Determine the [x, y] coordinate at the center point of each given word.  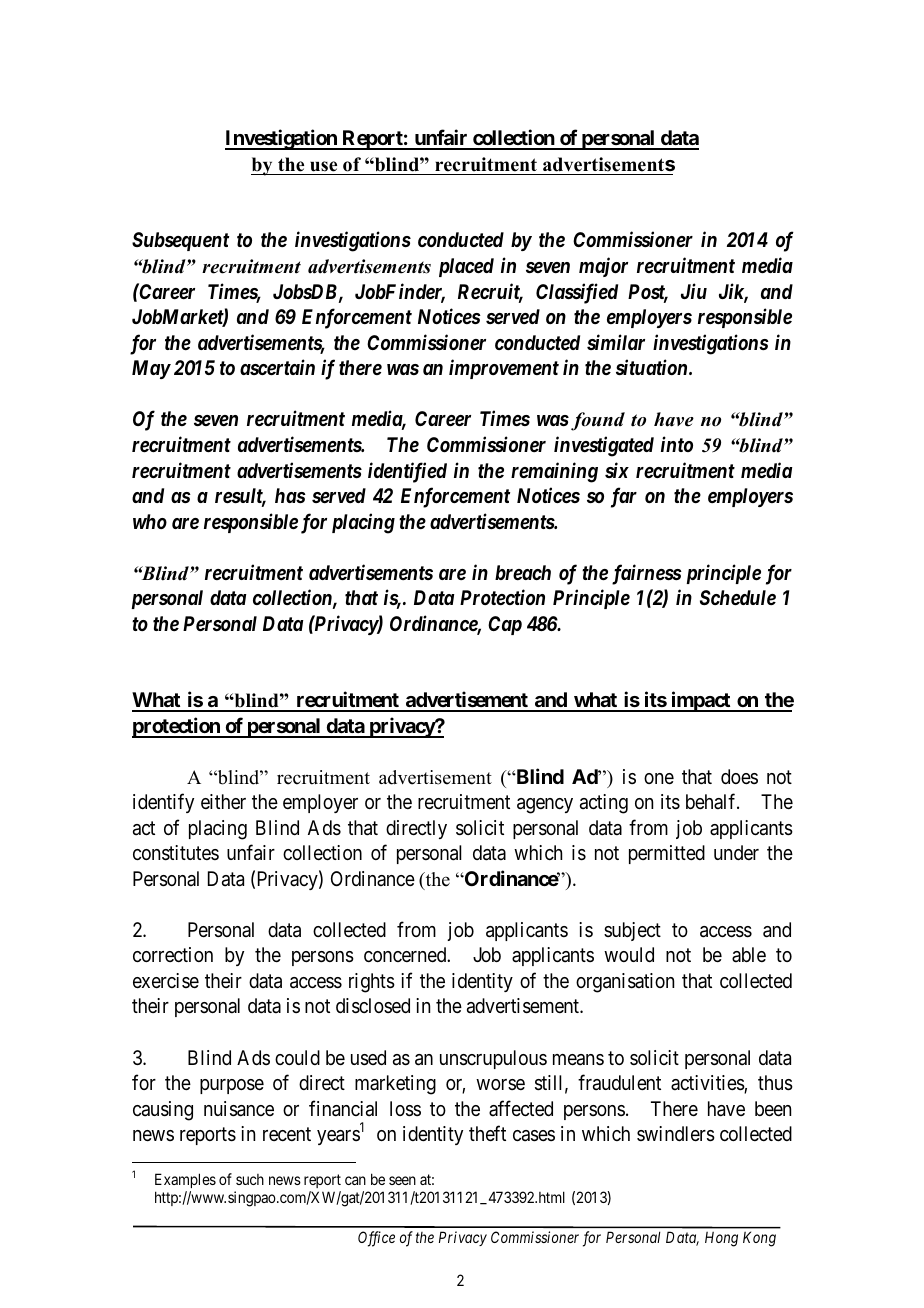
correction [173, 954]
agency [545, 806]
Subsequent [180, 241]
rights [372, 983]
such [250, 1179]
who [150, 521]
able [749, 954]
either [223, 801]
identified [407, 472]
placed [466, 267]
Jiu [694, 291]
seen [402, 1180]
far [624, 497]
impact [700, 702]
